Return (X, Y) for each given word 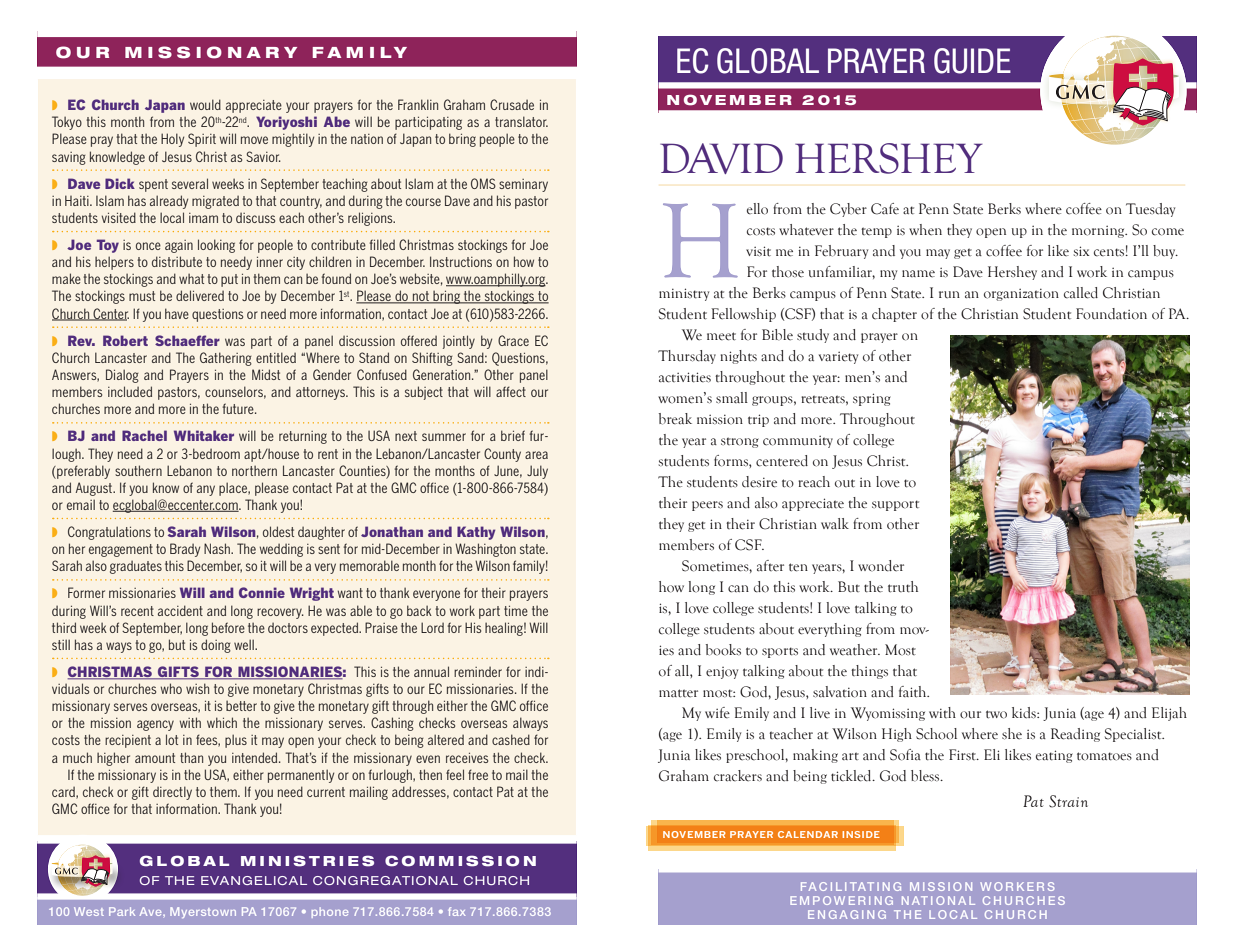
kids (1025, 713)
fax (456, 911)
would (205, 104)
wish (197, 688)
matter (678, 693)
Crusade (512, 104)
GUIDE (972, 61)
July (537, 472)
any (206, 490)
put (229, 280)
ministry (684, 294)
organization (1021, 294)
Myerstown (203, 912)
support (895, 505)
